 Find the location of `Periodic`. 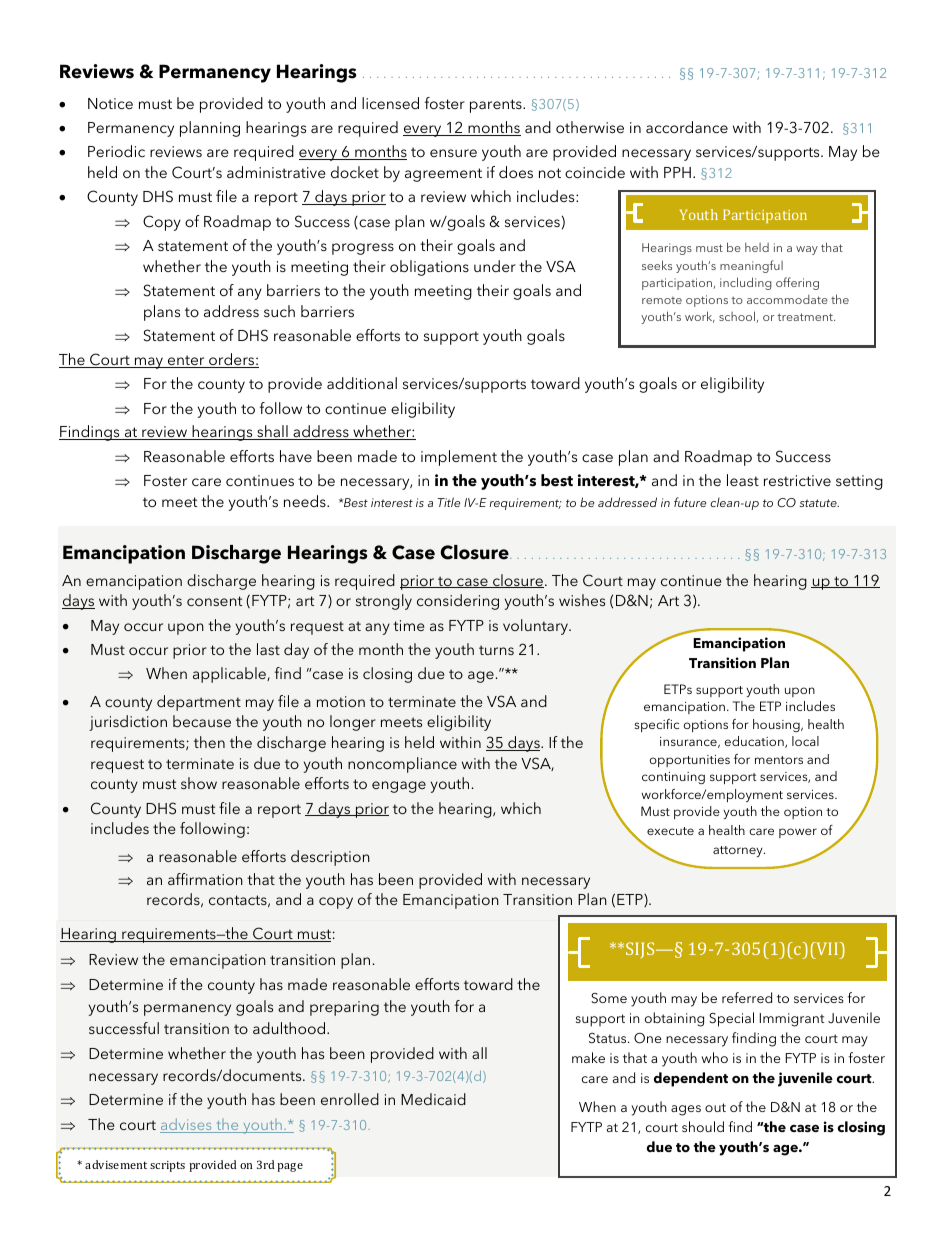

Periodic is located at coordinates (116, 151).
